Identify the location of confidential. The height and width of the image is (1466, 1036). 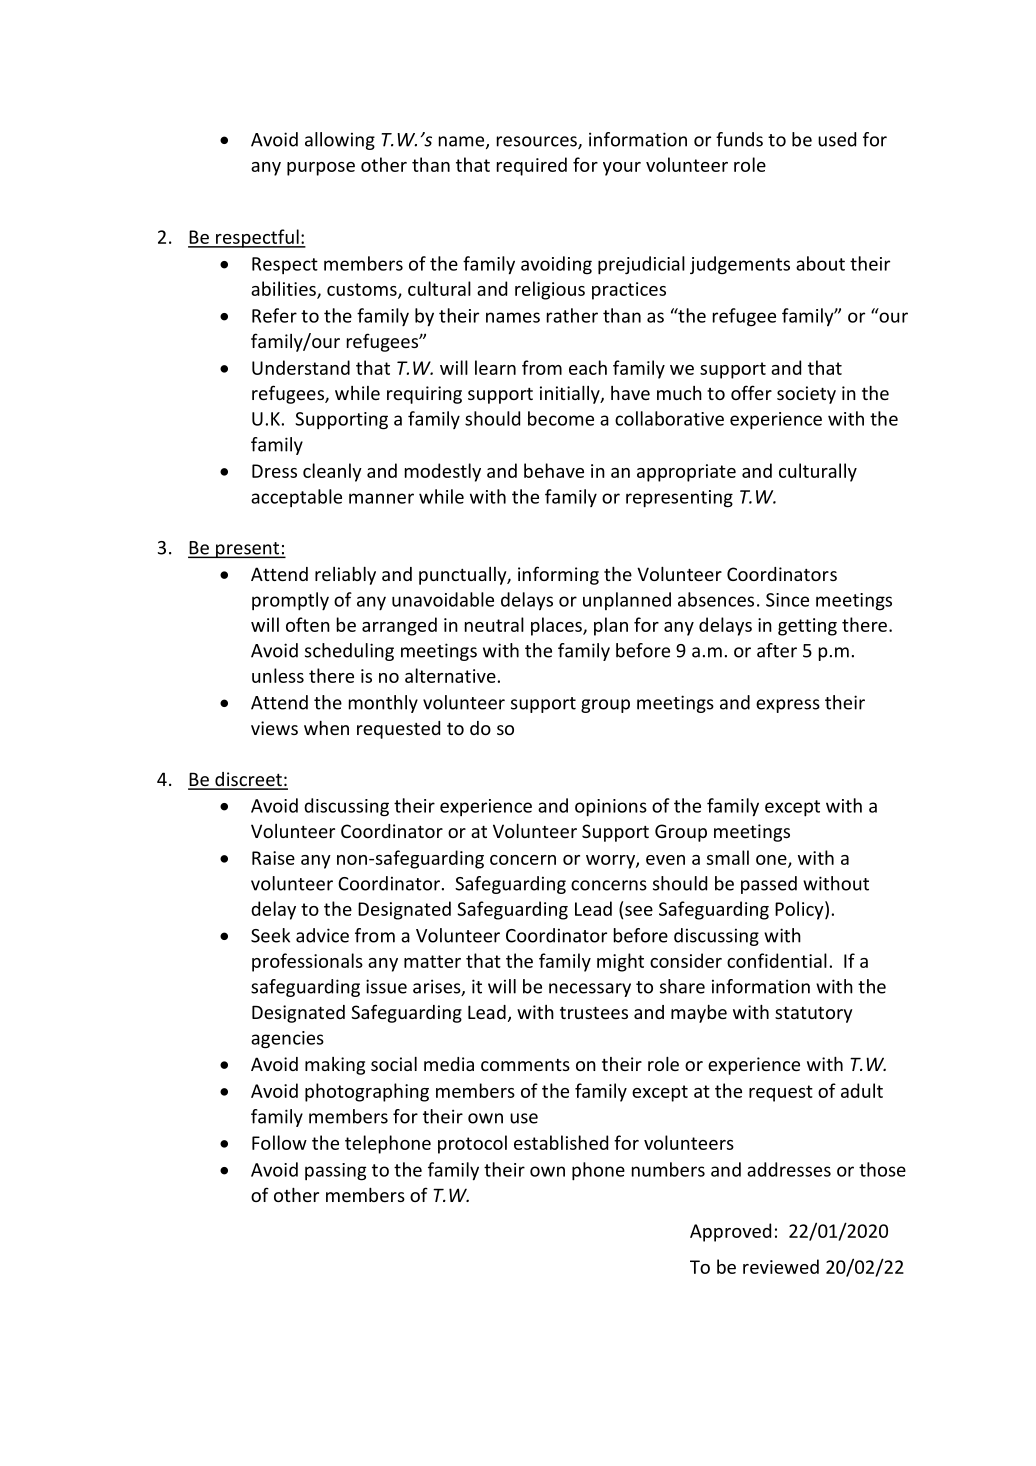
(777, 960).
